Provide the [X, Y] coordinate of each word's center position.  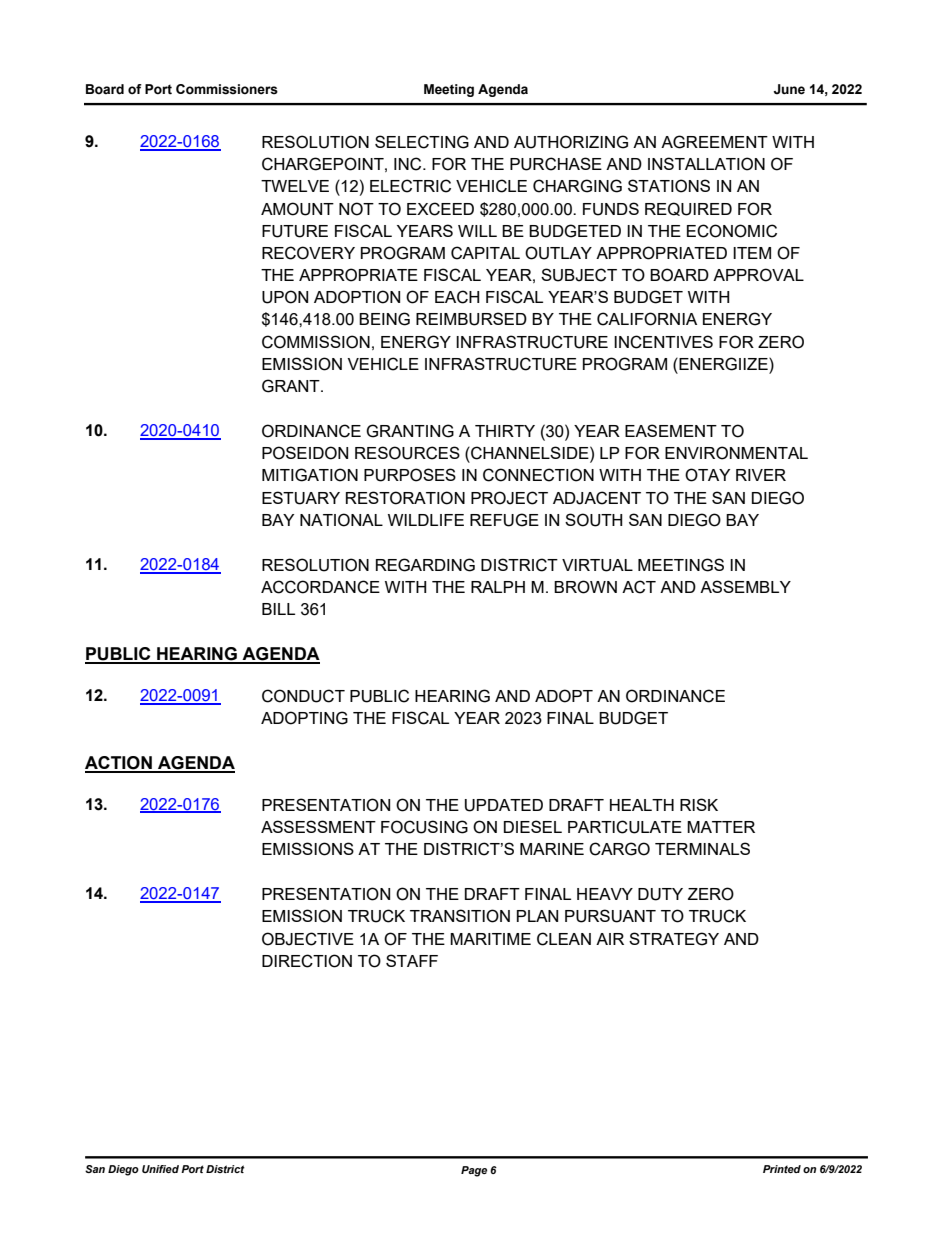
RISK [699, 804]
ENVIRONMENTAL [736, 453]
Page [474, 1171]
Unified [160, 1169]
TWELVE [295, 186]
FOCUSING [424, 827]
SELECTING [422, 142]
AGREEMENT [714, 142]
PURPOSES [410, 475]
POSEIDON [305, 453]
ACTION [119, 764]
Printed [782, 1169]
